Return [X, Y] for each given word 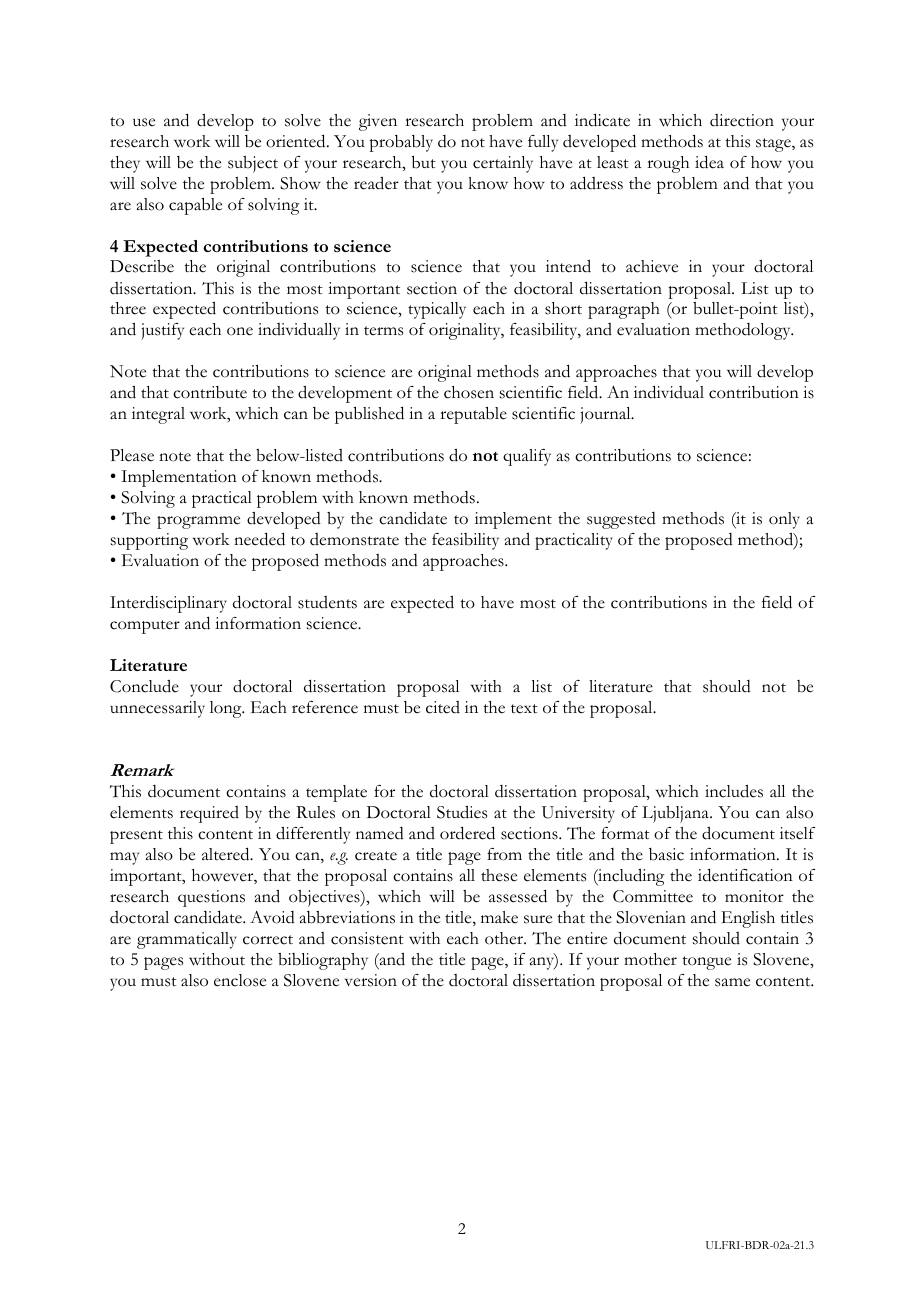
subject [253, 164]
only [784, 520]
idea [709, 162]
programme [198, 522]
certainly [503, 164]
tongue [706, 963]
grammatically [187, 940]
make [499, 917]
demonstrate [354, 539]
